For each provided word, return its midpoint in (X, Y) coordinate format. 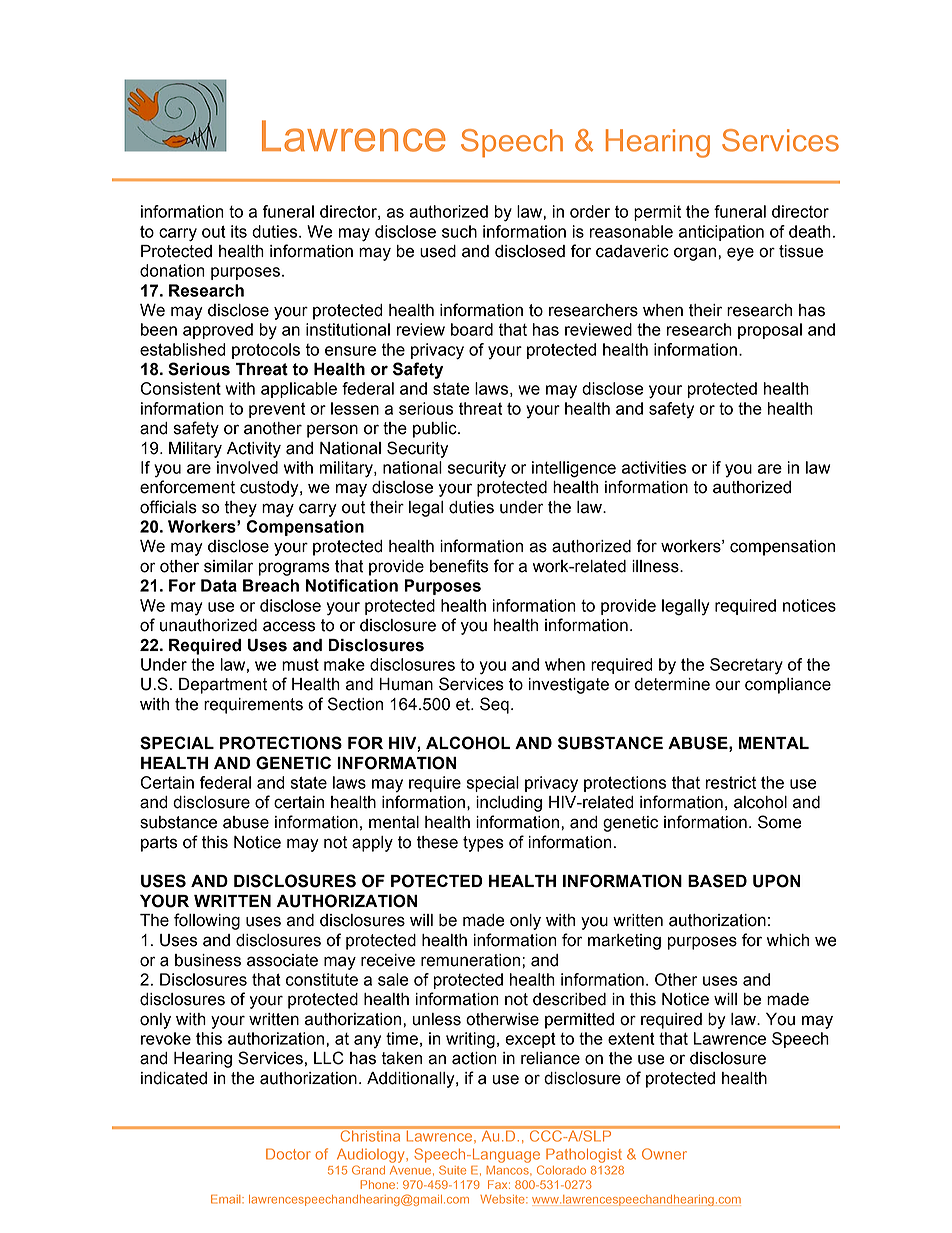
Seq (494, 705)
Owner (664, 1154)
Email (227, 1199)
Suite (452, 1170)
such (459, 231)
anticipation (721, 233)
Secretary (746, 666)
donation (172, 270)
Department (223, 686)
